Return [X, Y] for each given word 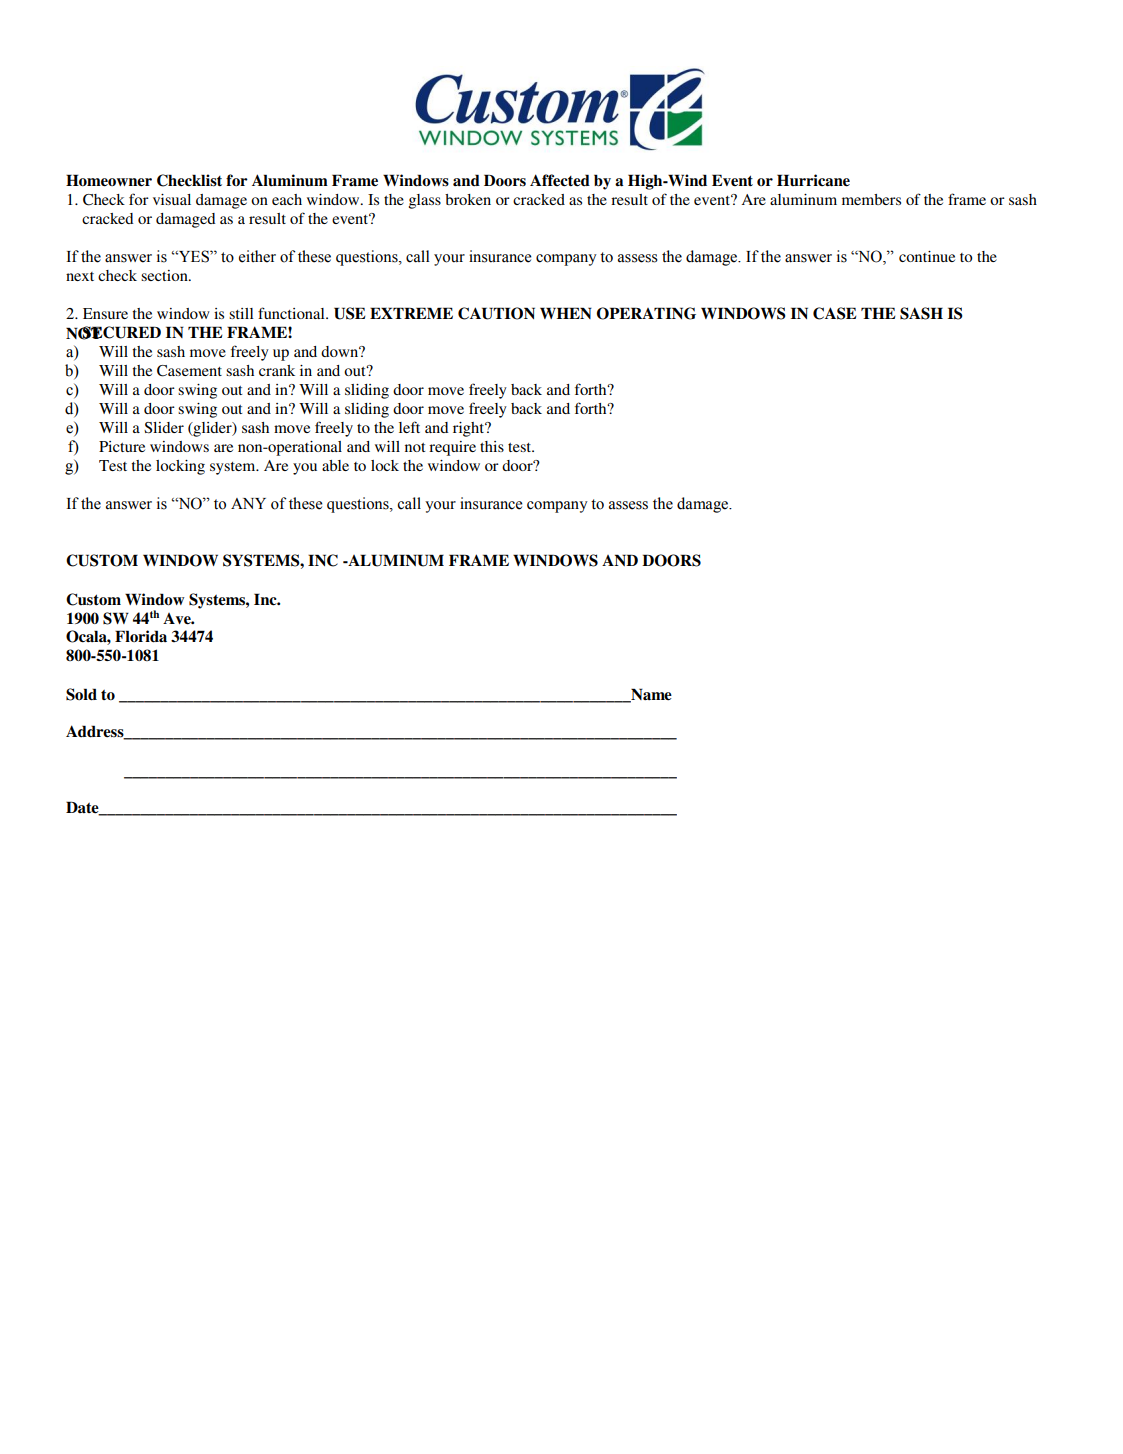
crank [277, 370]
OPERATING [646, 313]
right [470, 429]
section [165, 275]
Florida [141, 636]
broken [468, 199]
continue [927, 256]
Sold [81, 694]
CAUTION [496, 313]
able [335, 465]
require [452, 448]
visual [172, 199]
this [492, 446]
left [409, 427]
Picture [122, 446]
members [871, 199]
